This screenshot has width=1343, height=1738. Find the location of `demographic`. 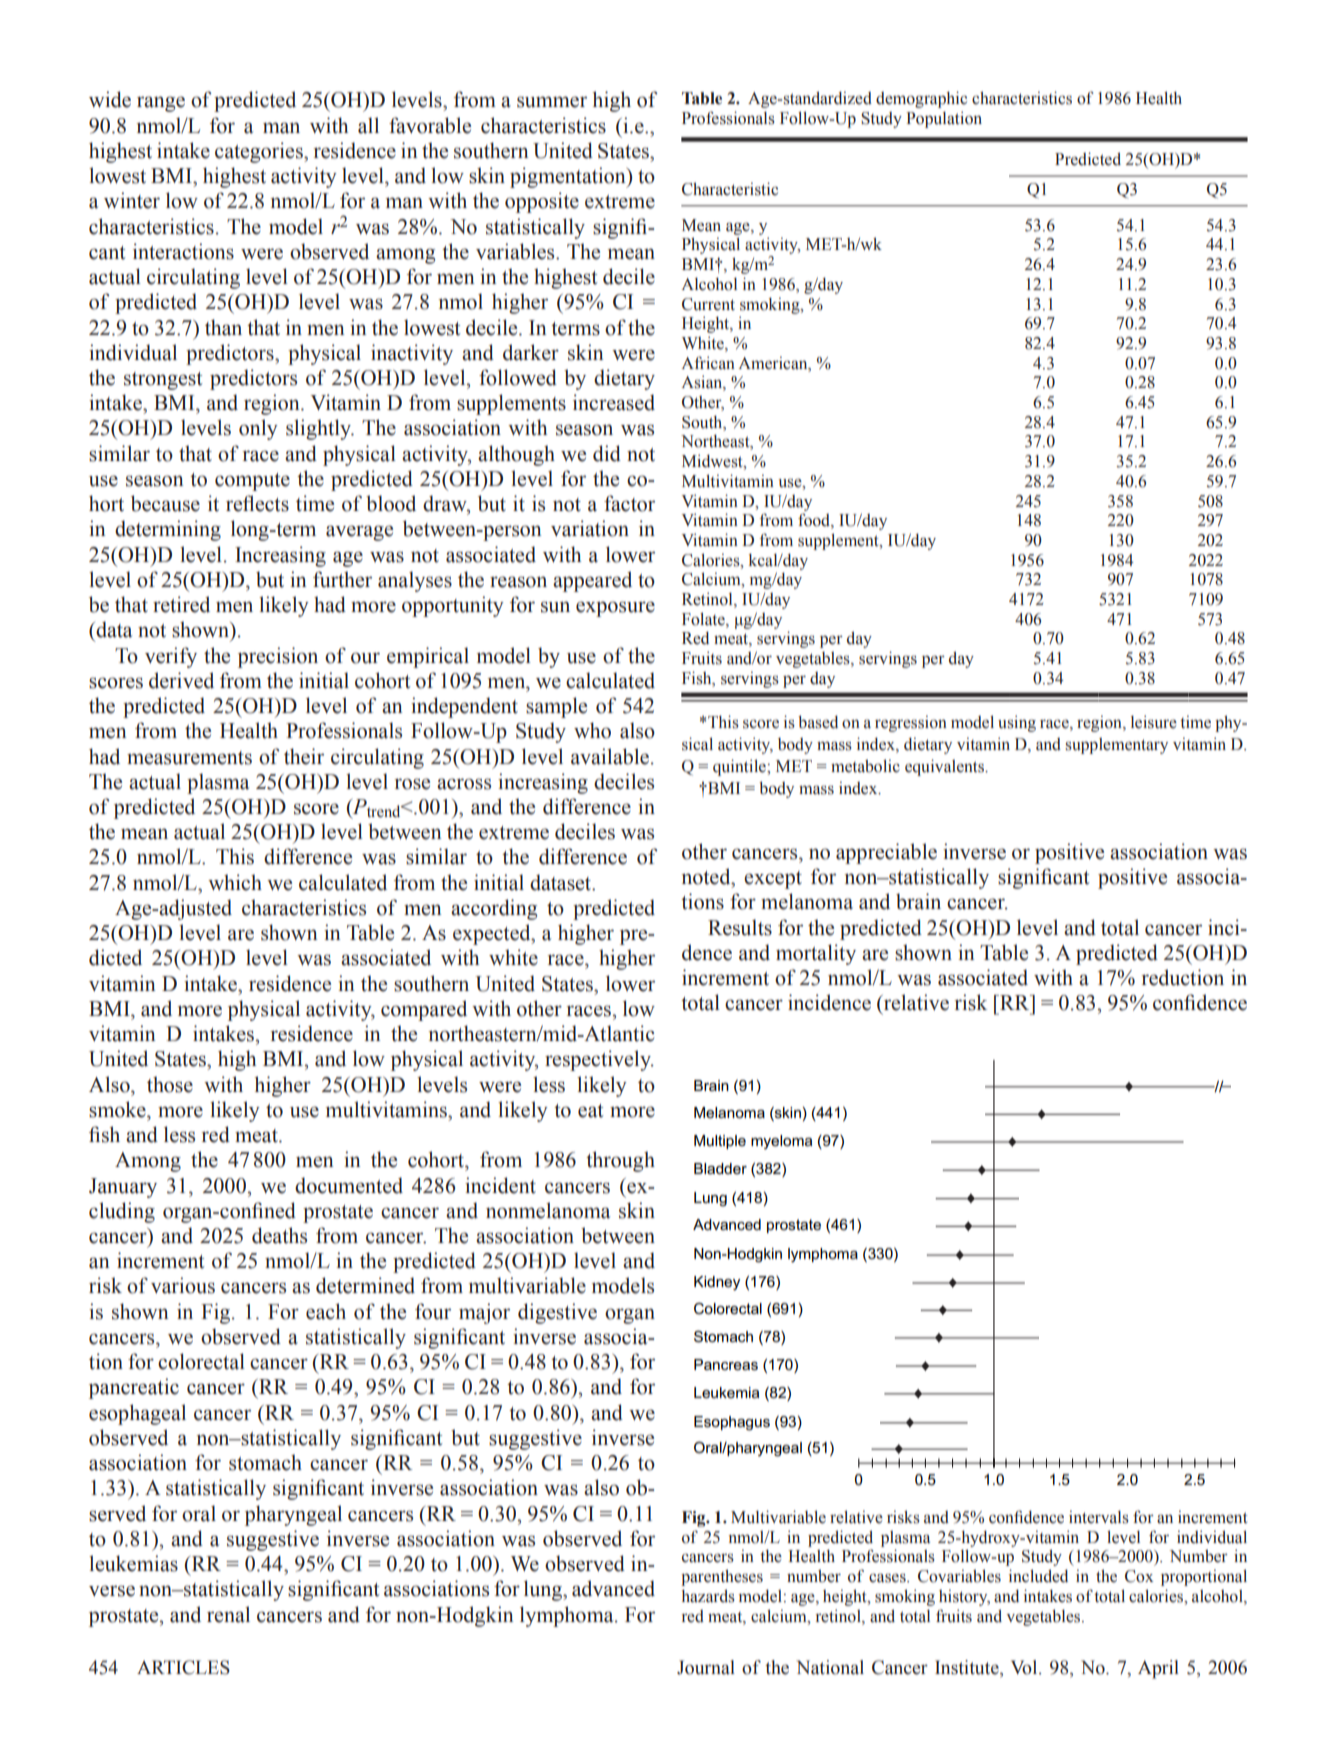

demographic is located at coordinates (921, 99).
